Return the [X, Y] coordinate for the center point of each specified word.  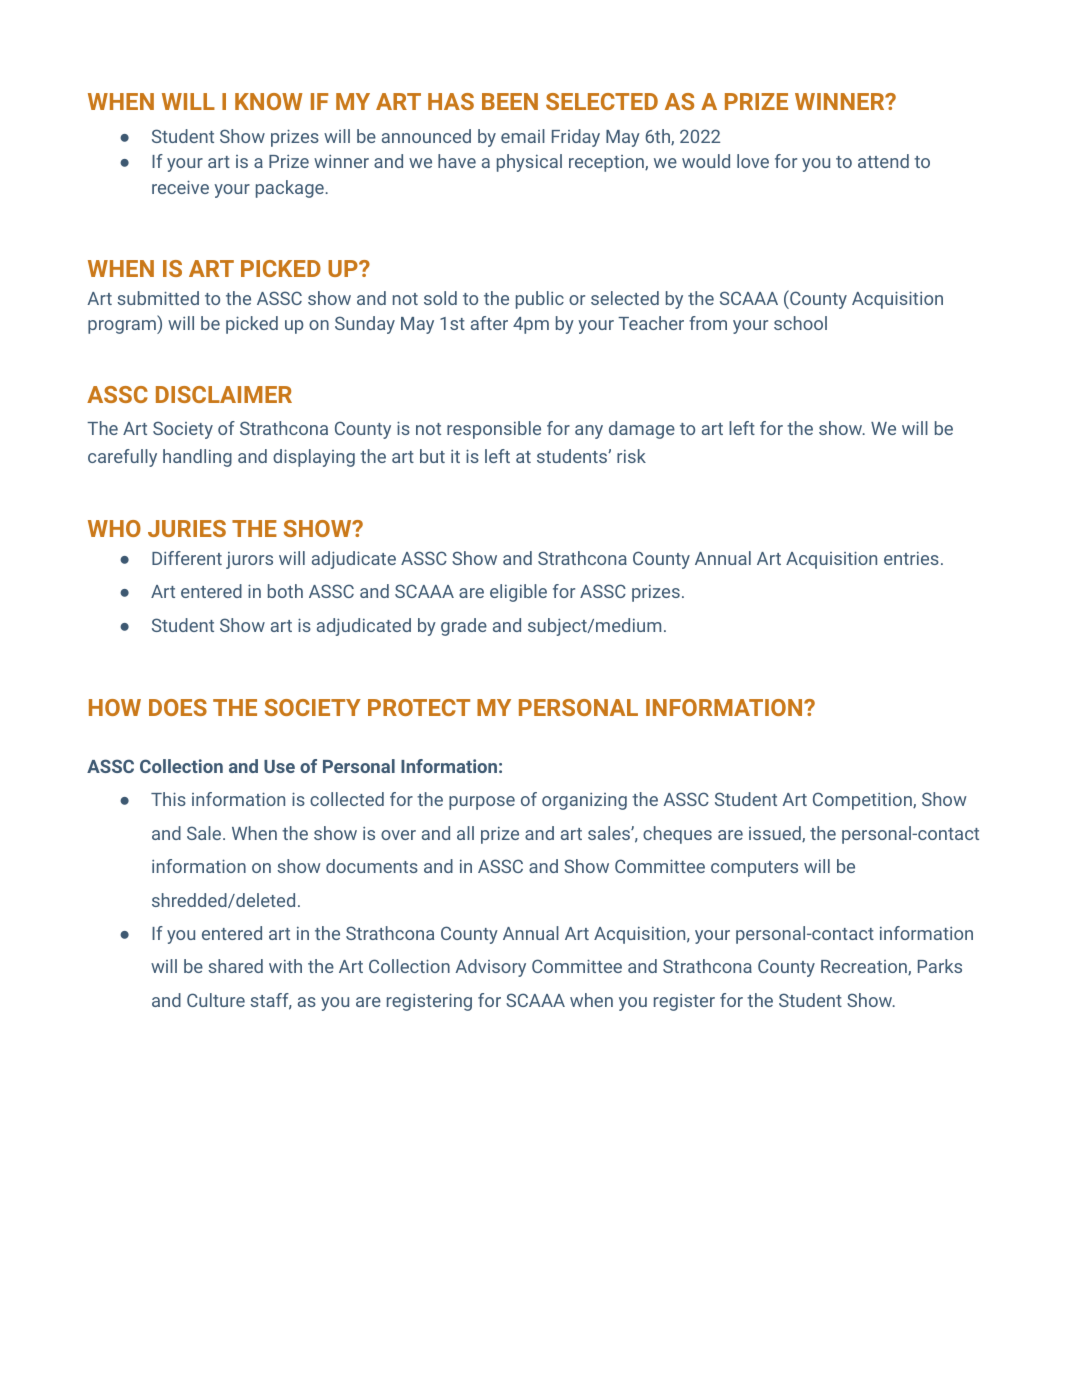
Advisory [490, 968]
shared [235, 966]
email [523, 136]
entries [911, 558]
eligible [518, 593]
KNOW [269, 101]
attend [883, 161]
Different [187, 558]
